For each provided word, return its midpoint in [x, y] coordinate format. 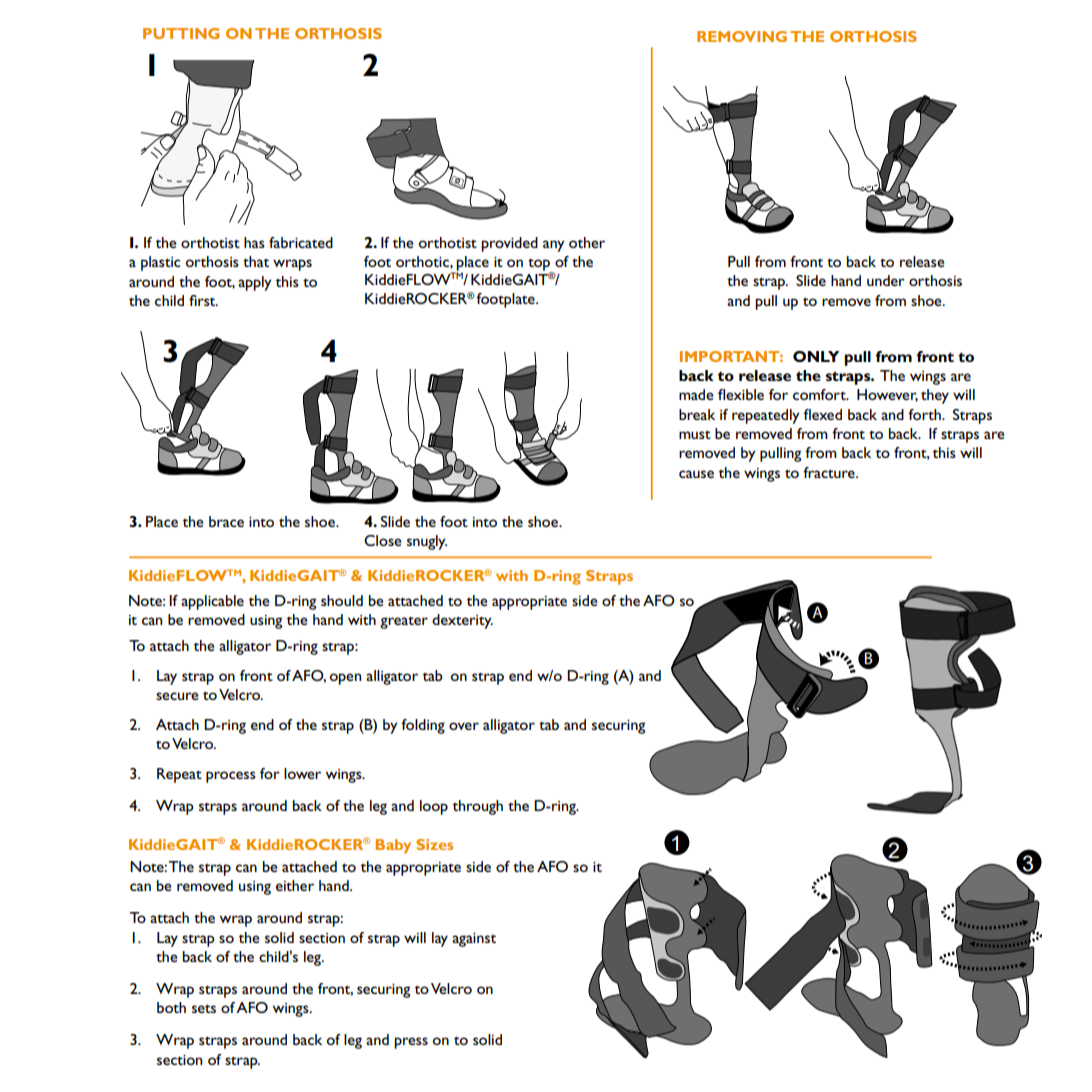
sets [204, 1008]
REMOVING [742, 36]
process [231, 777]
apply [254, 283]
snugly [427, 542]
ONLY [816, 356]
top [540, 265]
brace [226, 521]
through [478, 807]
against [474, 940]
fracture [830, 472]
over [464, 726]
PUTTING [181, 33]
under [886, 280]
